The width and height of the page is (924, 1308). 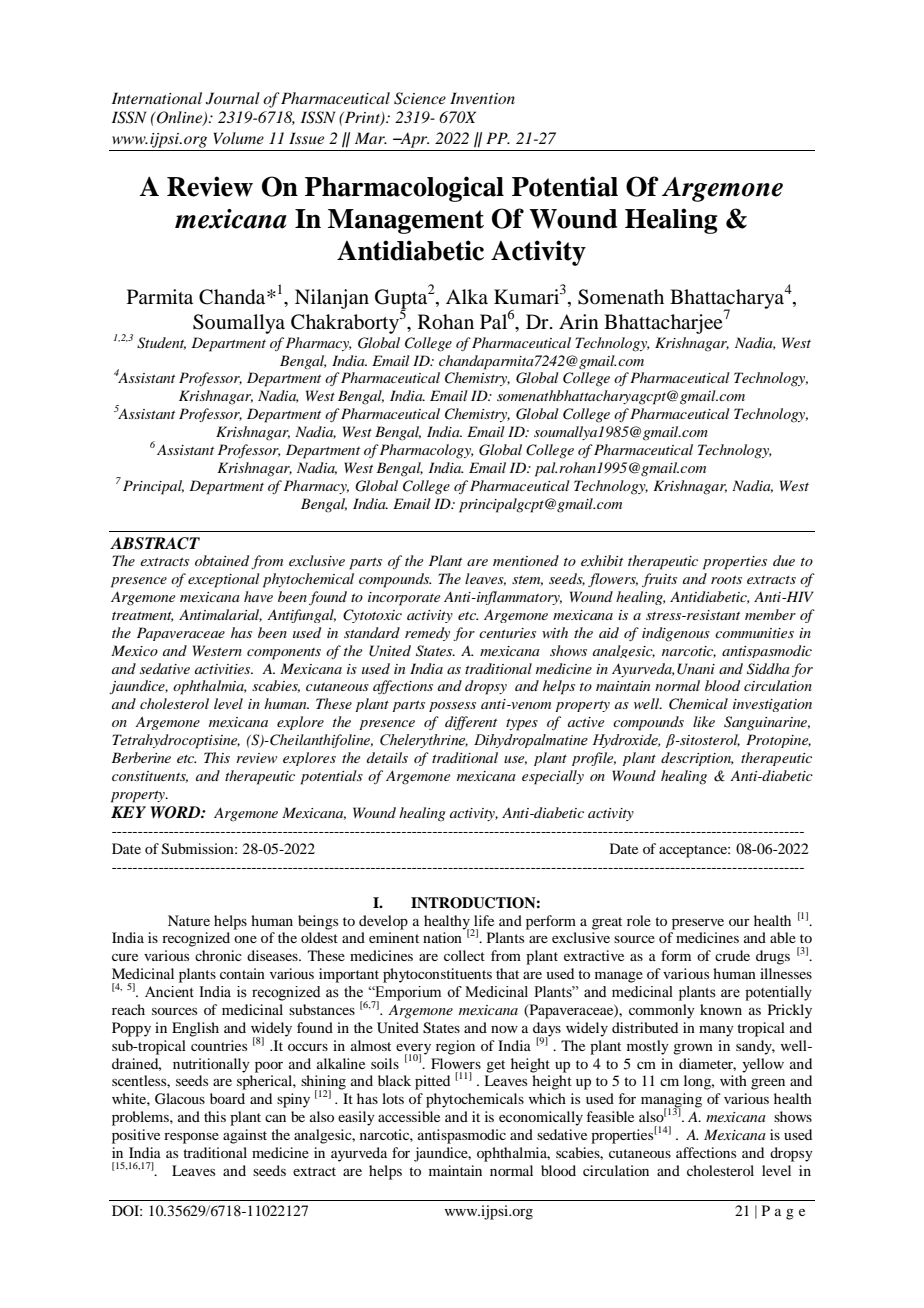 What do you see at coordinates (224, 580) in the page?
I see `exceptional` at bounding box center [224, 580].
